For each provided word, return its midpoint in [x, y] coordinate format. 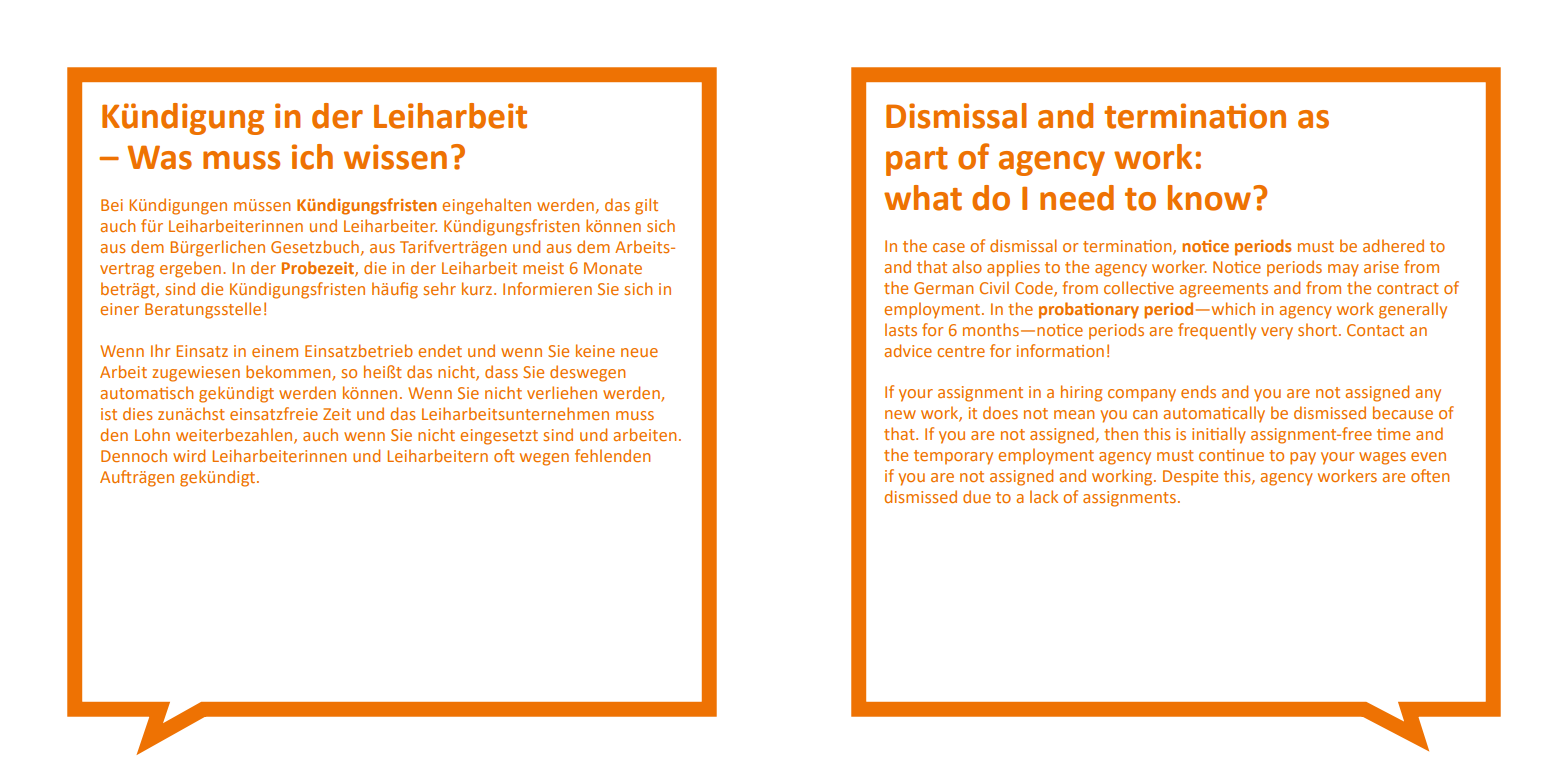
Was [159, 157]
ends [1198, 391]
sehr [440, 288]
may [1343, 270]
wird [189, 455]
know [1211, 198]
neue [639, 352]
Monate [613, 268]
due [977, 496]
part [917, 161]
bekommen [289, 373]
